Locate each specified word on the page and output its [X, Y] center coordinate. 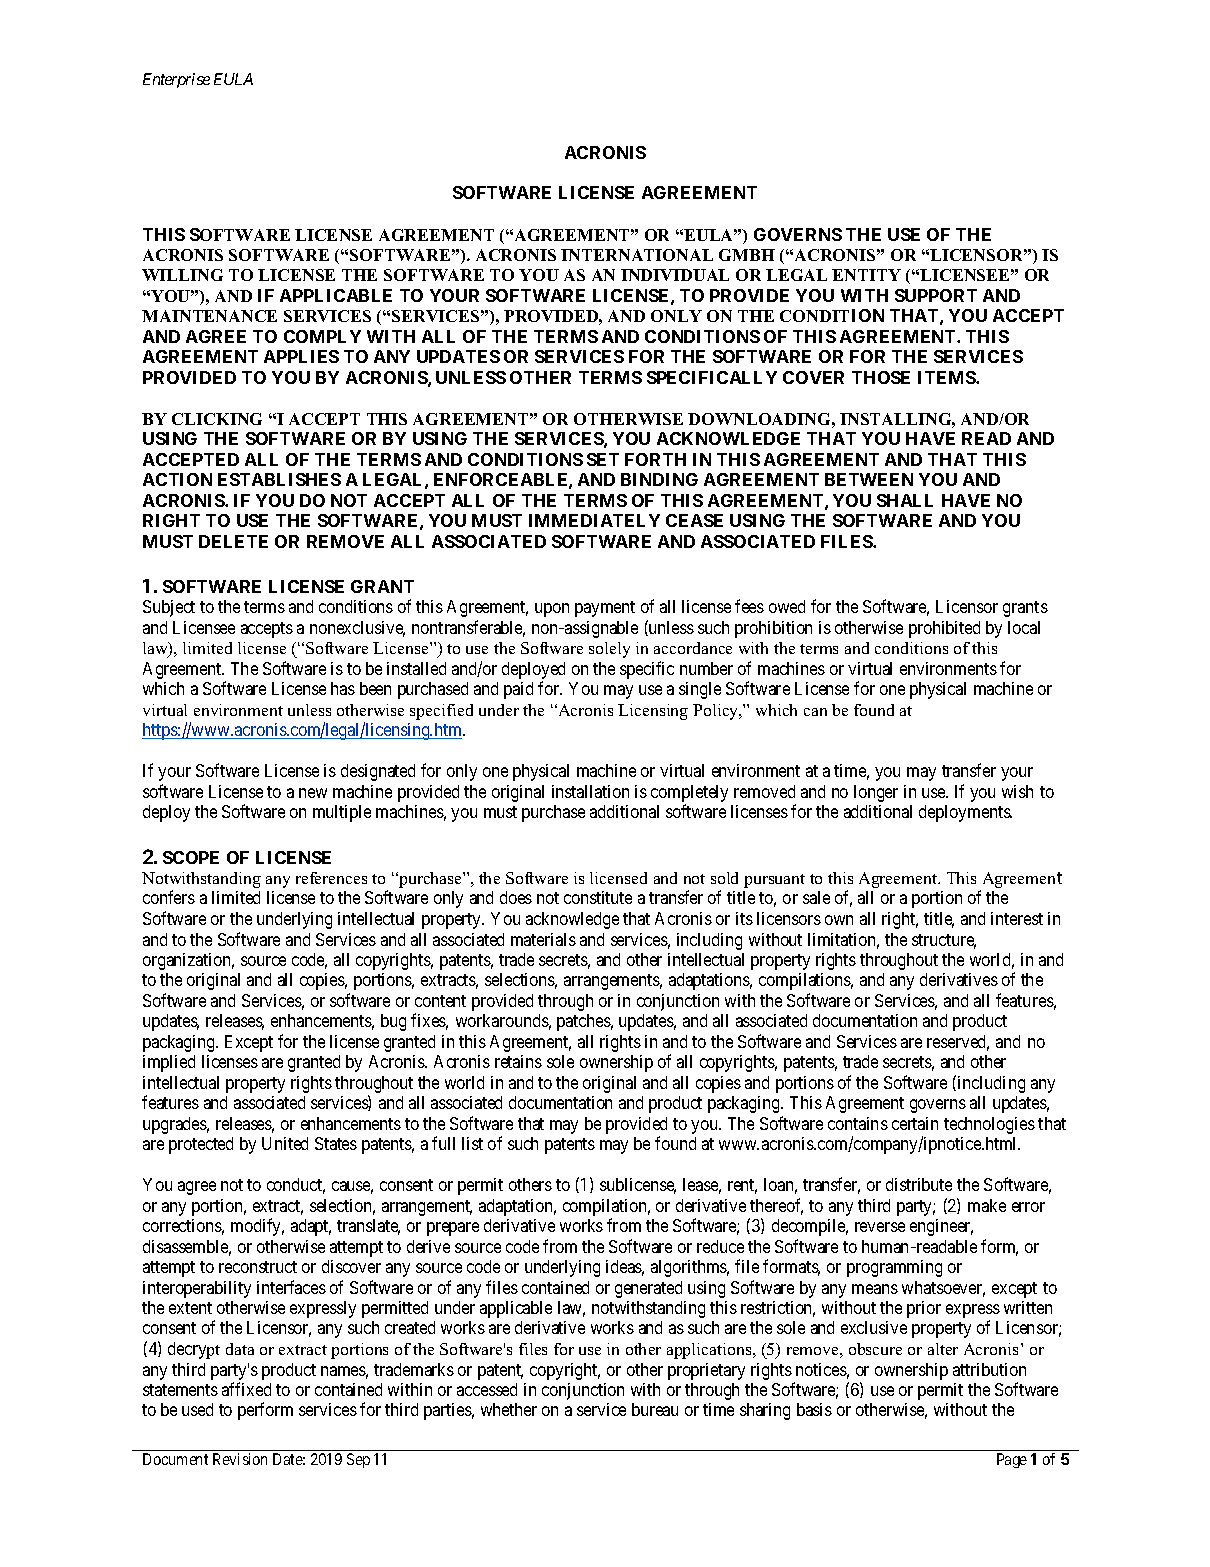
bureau [655, 1409]
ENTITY [866, 275]
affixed [246, 1389]
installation [590, 791]
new [313, 793]
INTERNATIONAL [637, 255]
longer [876, 793]
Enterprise [176, 80]
